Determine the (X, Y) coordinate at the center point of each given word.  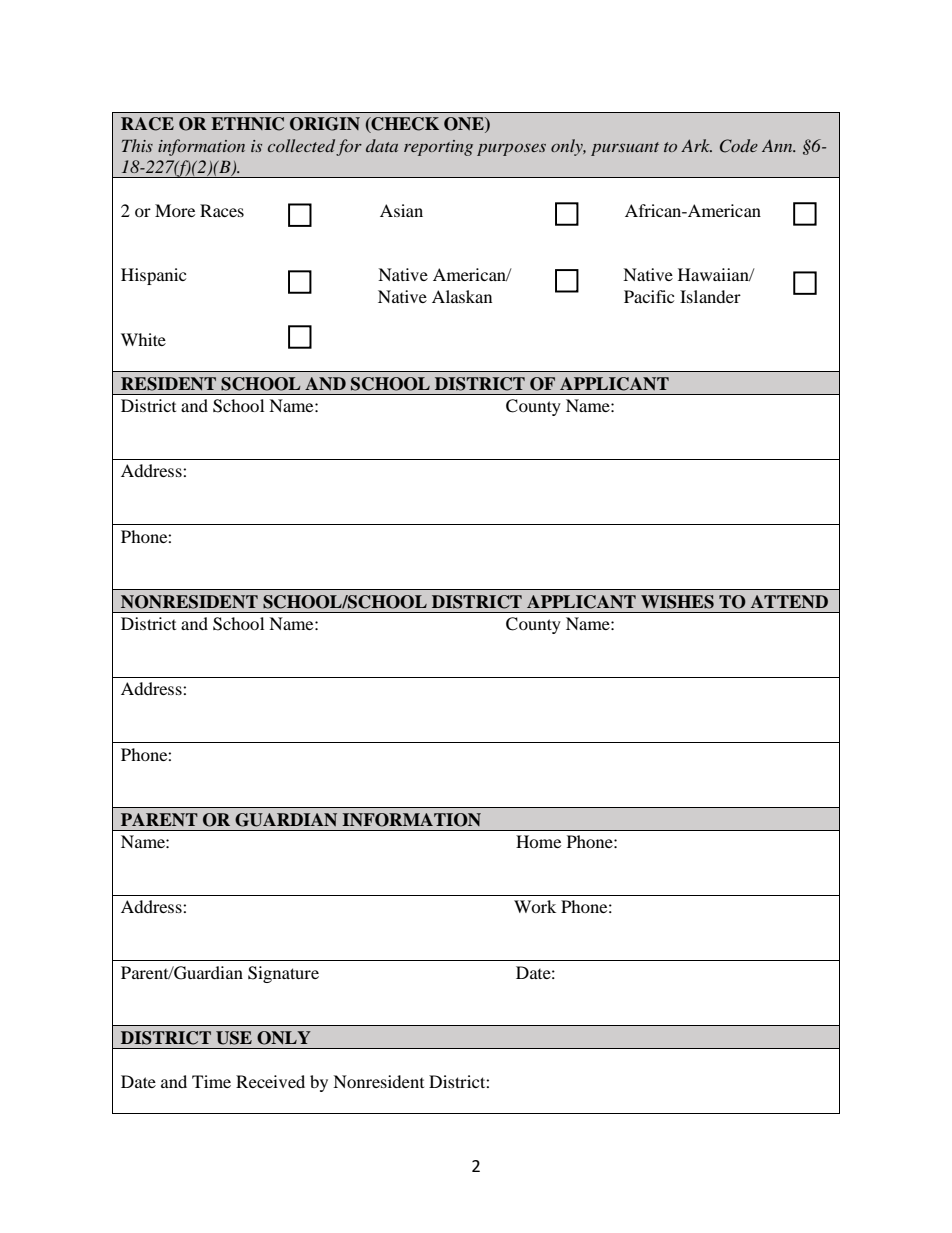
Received (270, 1081)
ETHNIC (247, 124)
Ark (696, 145)
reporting (438, 148)
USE (234, 1038)
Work (535, 906)
